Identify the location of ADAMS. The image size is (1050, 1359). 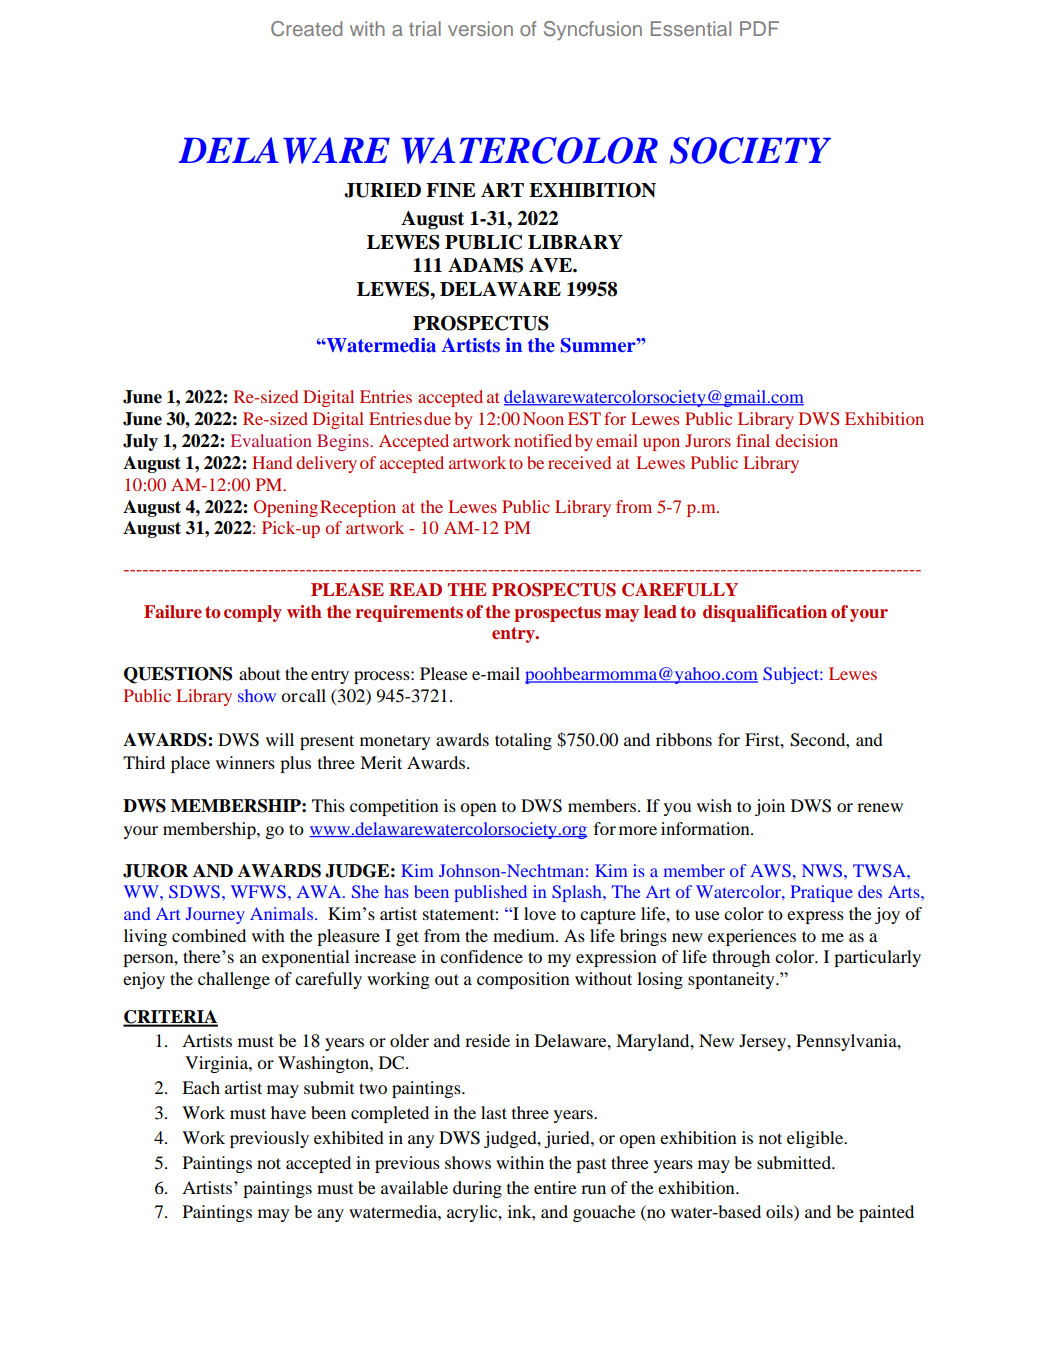
(485, 265).
